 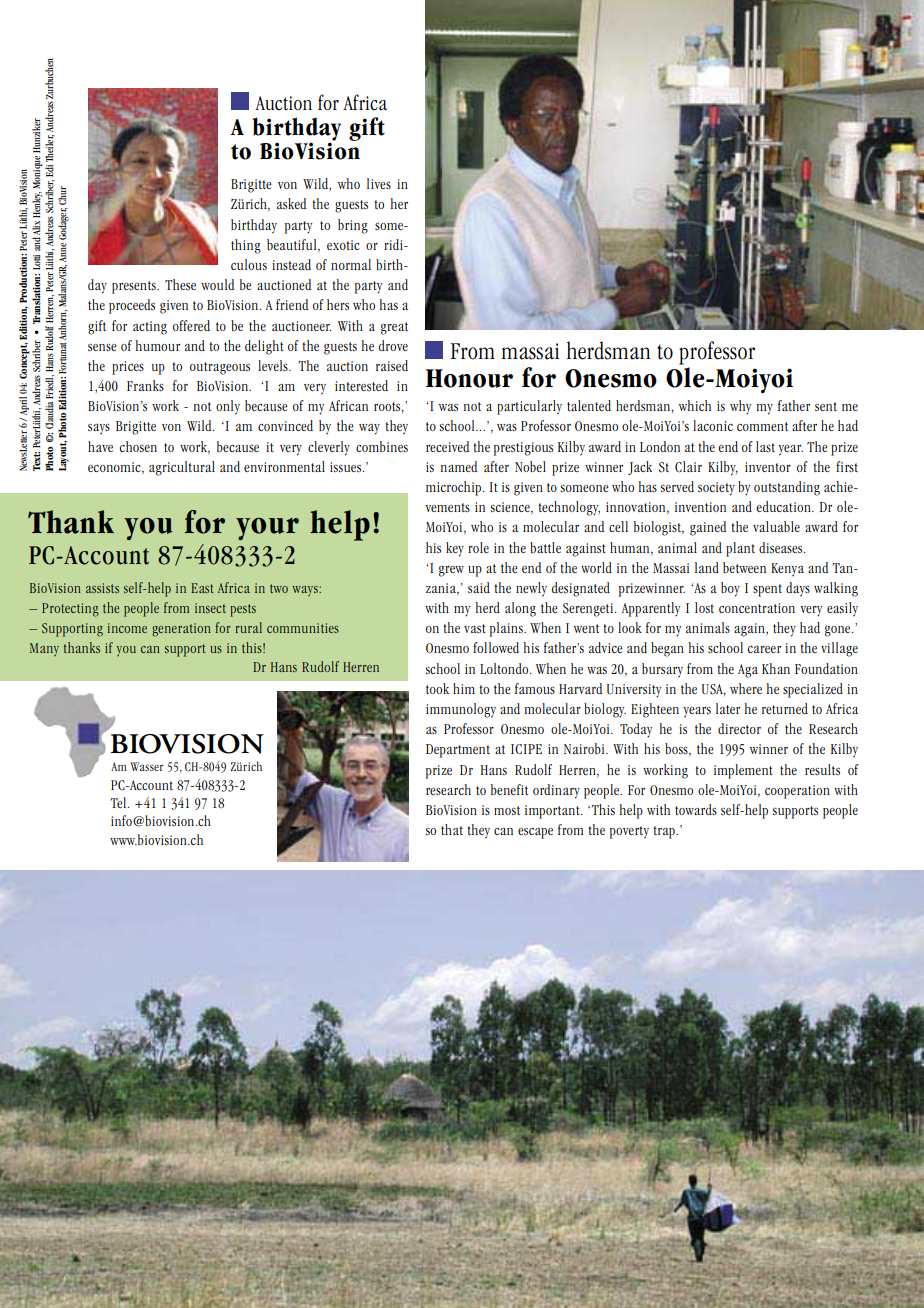 What do you see at coordinates (452, 829) in the screenshot?
I see `THAT` at bounding box center [452, 829].
